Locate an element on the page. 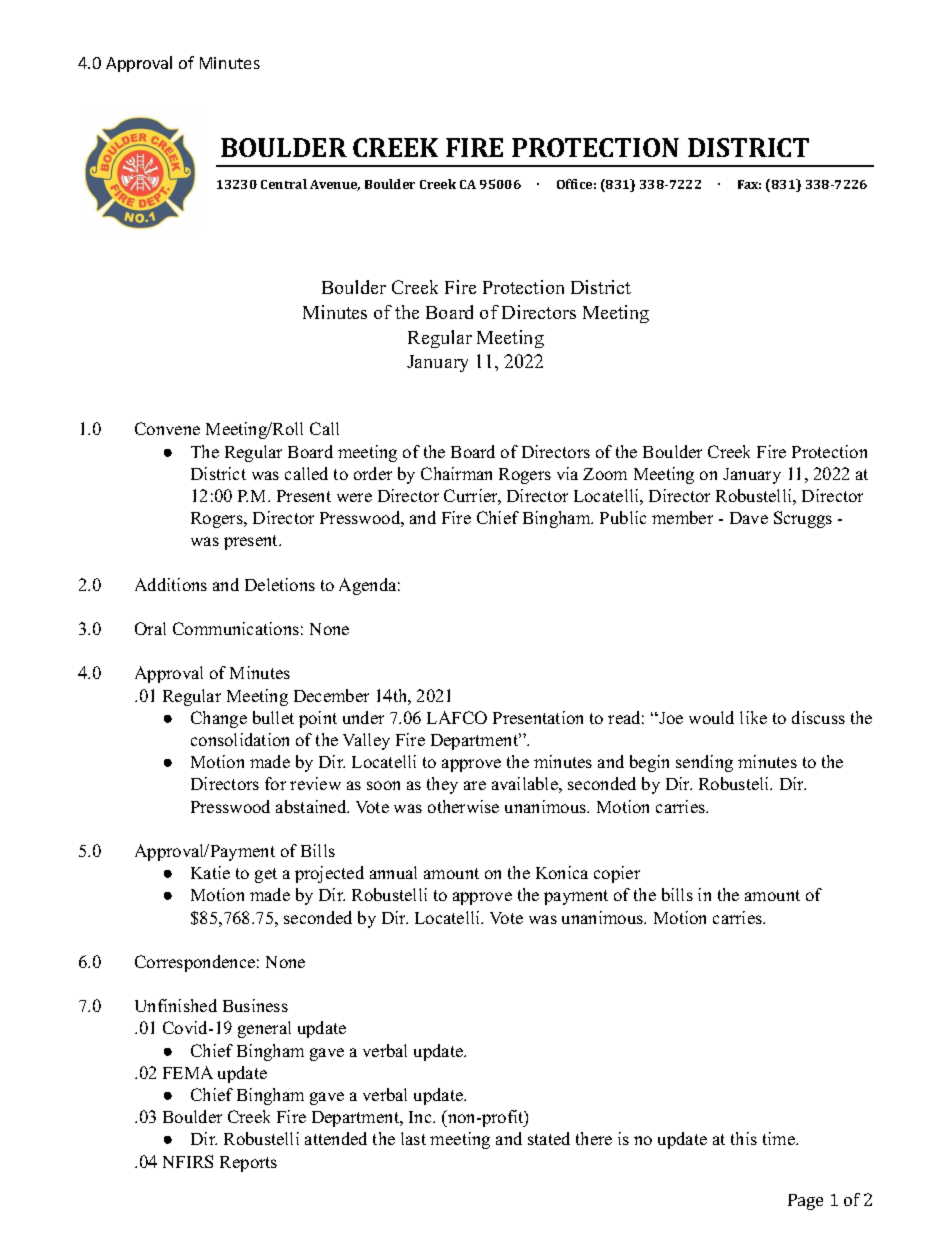 The height and width of the page is (1233, 952). Reports is located at coordinates (248, 1164).
